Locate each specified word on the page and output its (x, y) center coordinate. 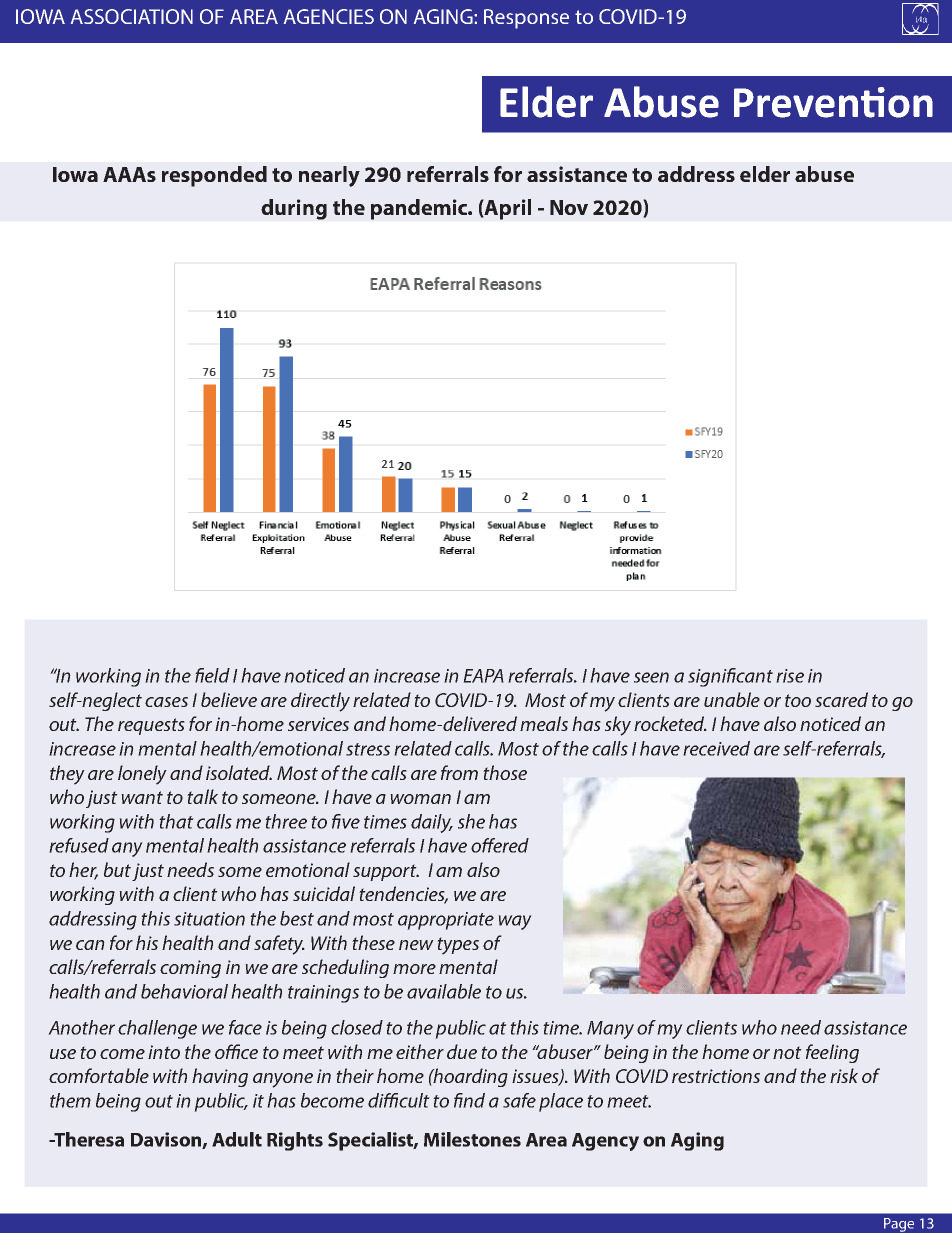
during (294, 209)
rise (790, 676)
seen (651, 677)
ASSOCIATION (132, 16)
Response (526, 19)
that (176, 821)
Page (899, 1225)
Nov (569, 207)
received (716, 748)
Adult (237, 1139)
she (471, 821)
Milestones (472, 1139)
